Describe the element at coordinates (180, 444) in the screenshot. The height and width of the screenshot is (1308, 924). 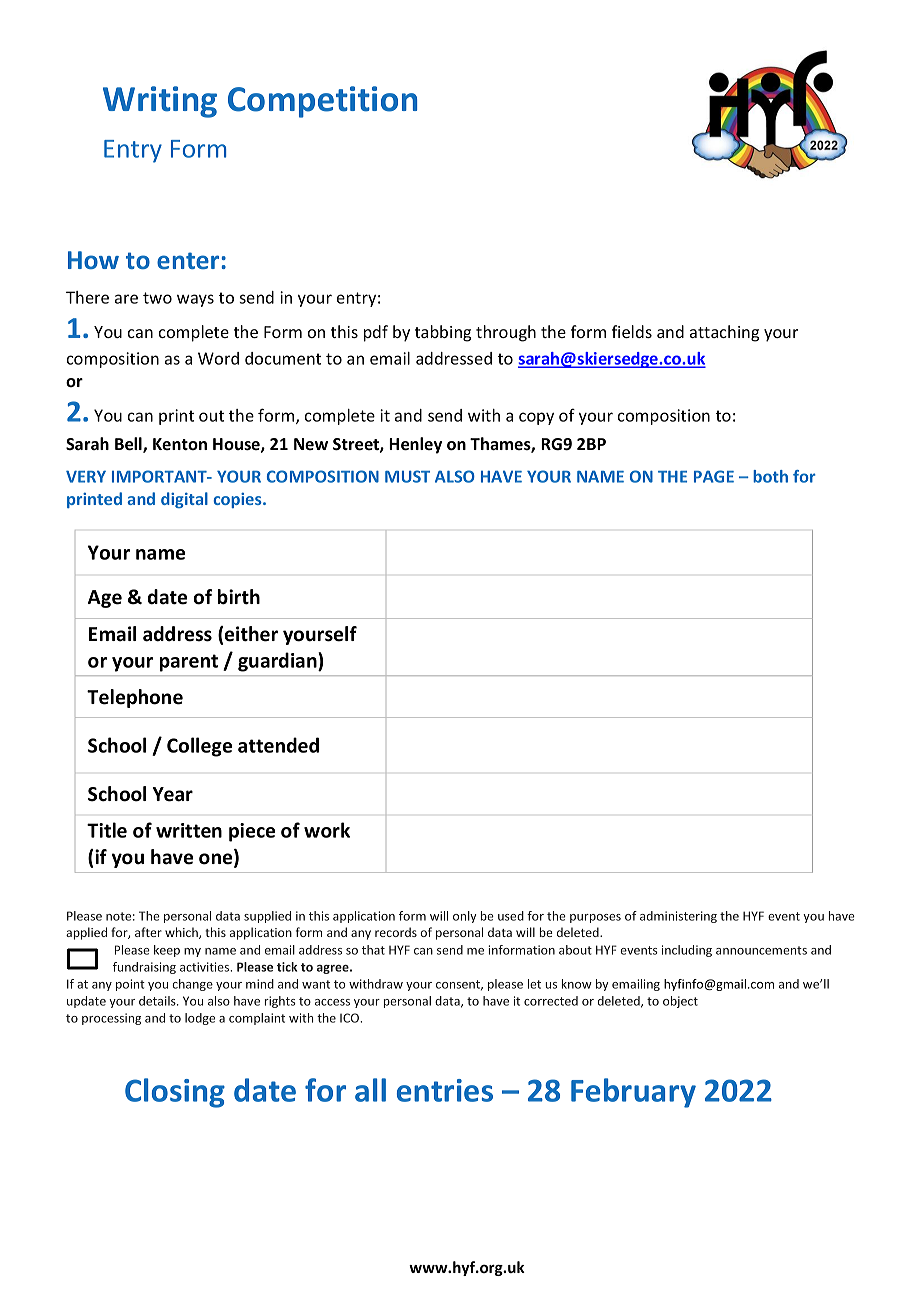
I see `Kenton` at that location.
